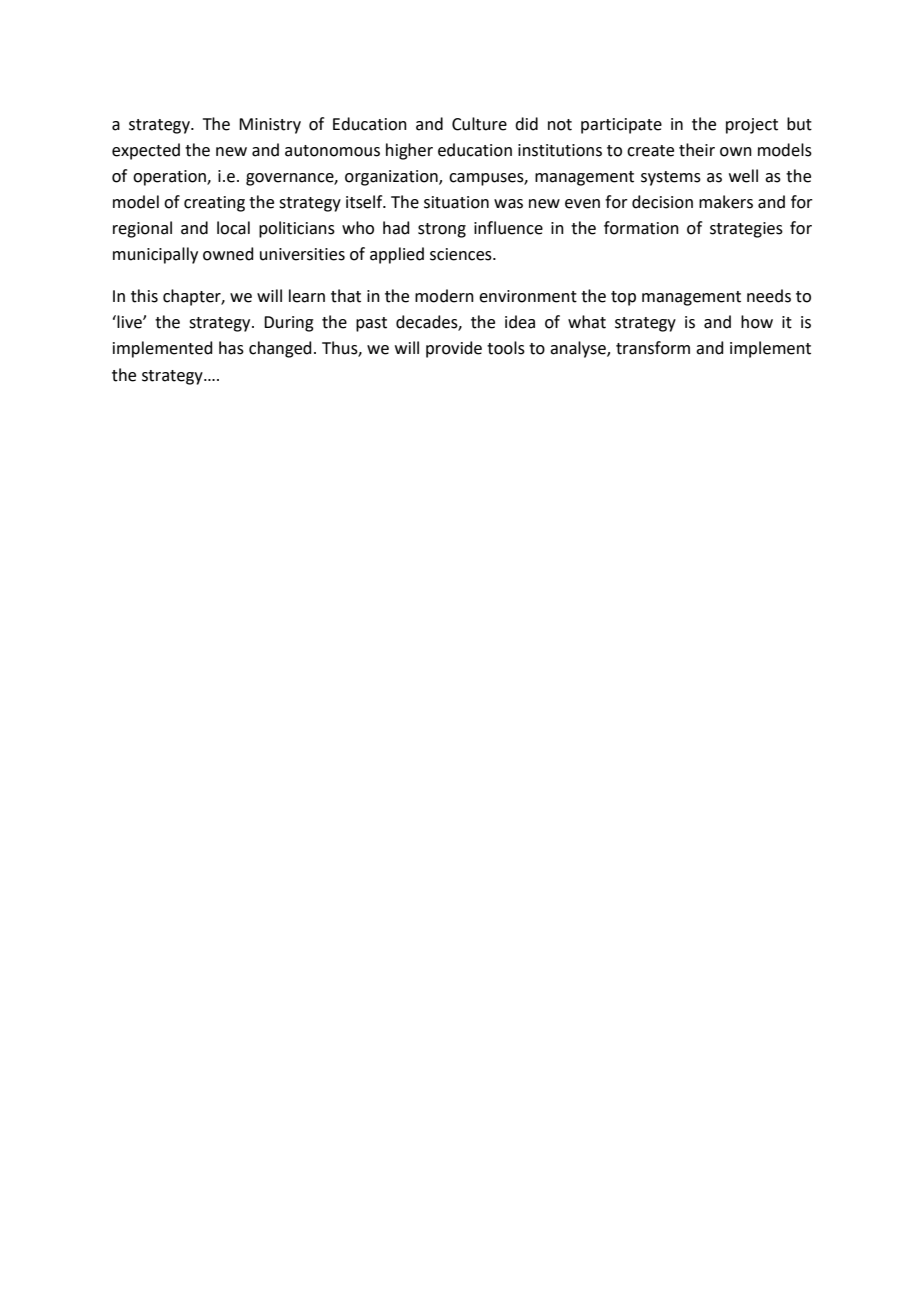 This image has height=1308, width=924. Describe the element at coordinates (231, 348) in the image. I see `has` at that location.
